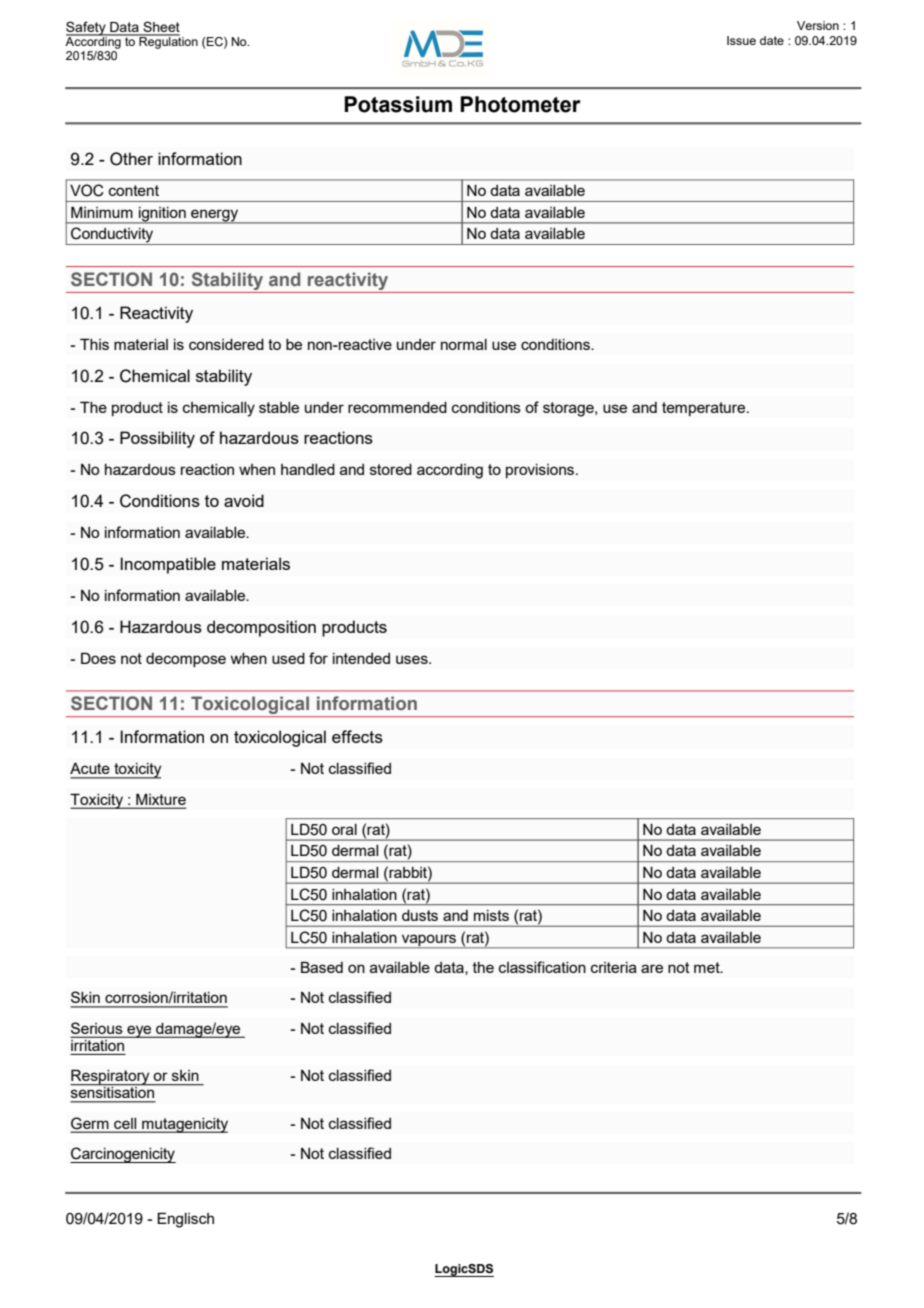  What do you see at coordinates (398, 104) in the screenshot?
I see `Potassium` at bounding box center [398, 104].
